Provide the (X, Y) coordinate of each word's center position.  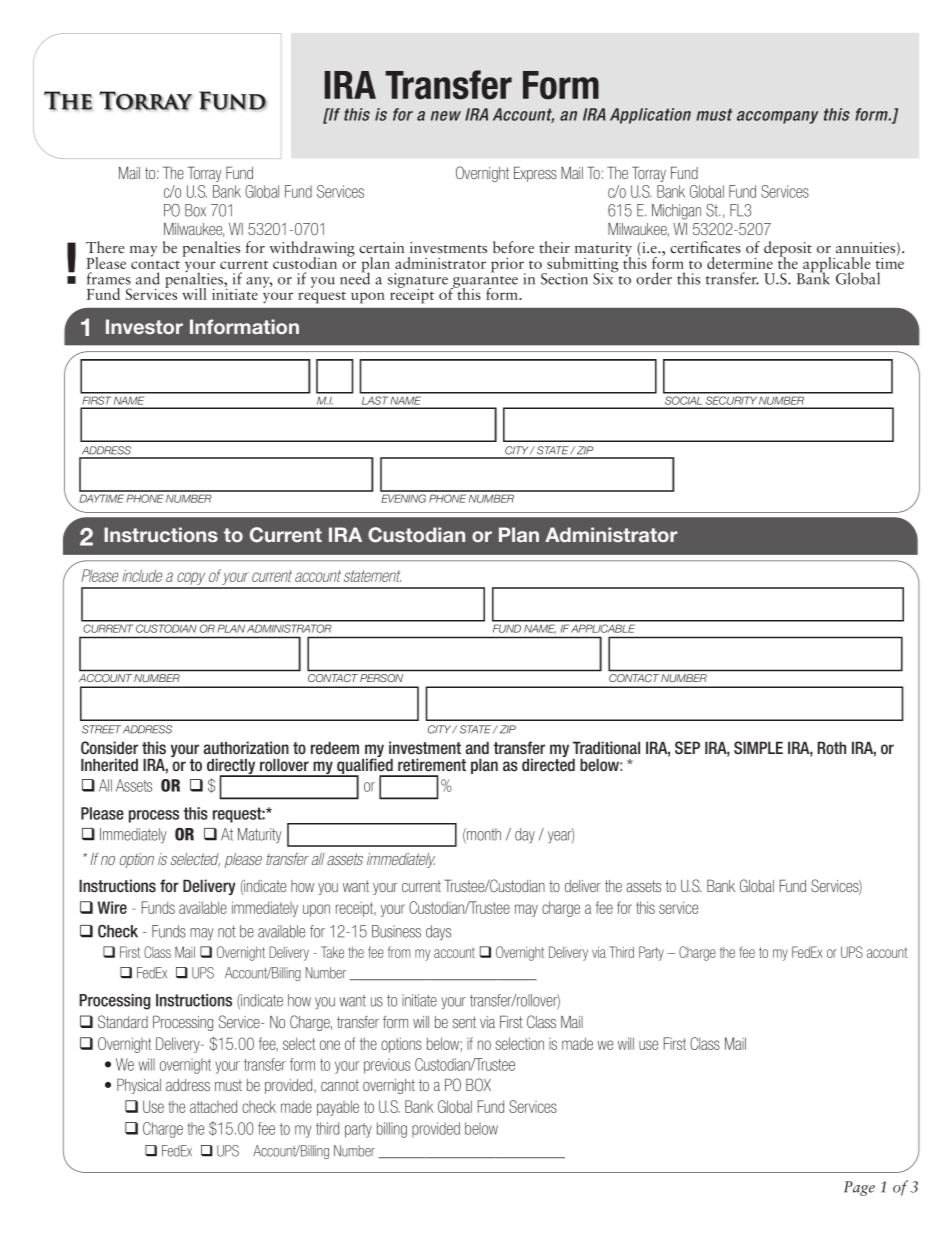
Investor (144, 326)
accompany (778, 117)
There (105, 247)
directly (232, 767)
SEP (687, 747)
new (446, 116)
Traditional (606, 748)
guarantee (484, 283)
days (438, 933)
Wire (112, 907)
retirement (432, 765)
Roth (831, 747)
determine (740, 263)
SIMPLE (758, 747)
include (142, 575)
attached (213, 1106)
